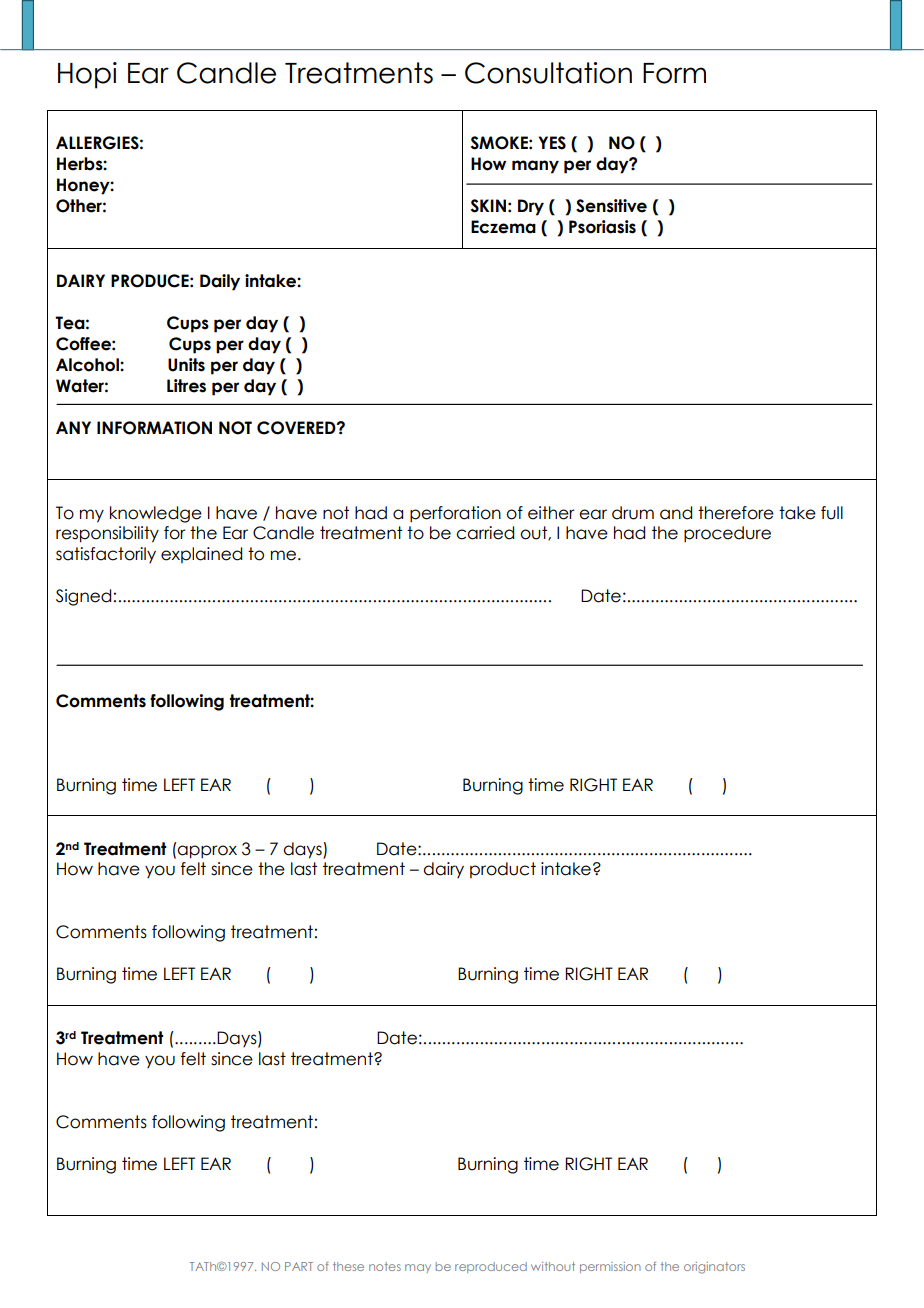 The image size is (924, 1308). What do you see at coordinates (299, 1266) in the screenshot?
I see `PART` at bounding box center [299, 1266].
